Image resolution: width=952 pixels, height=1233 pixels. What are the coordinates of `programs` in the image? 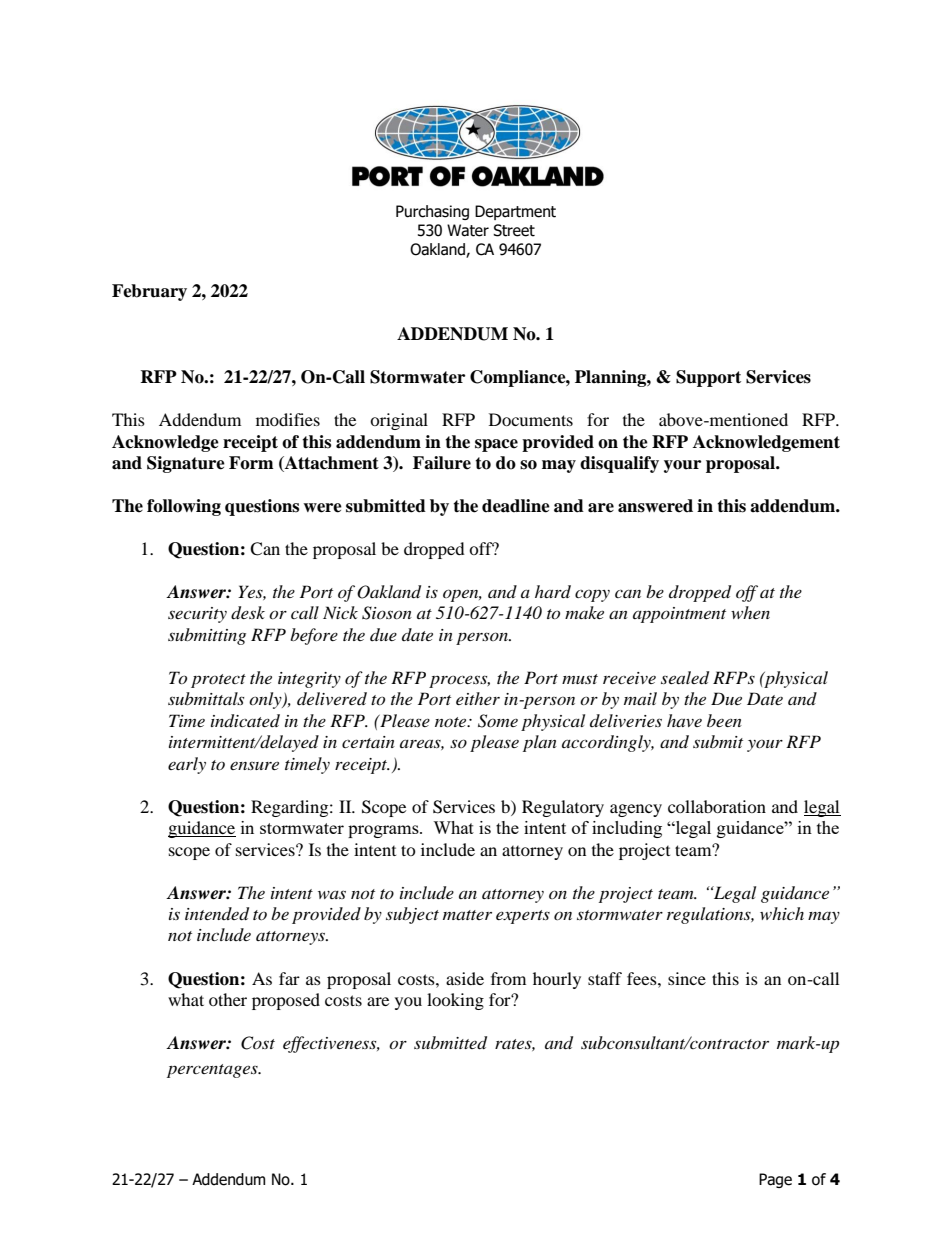 It's located at (384, 831).
